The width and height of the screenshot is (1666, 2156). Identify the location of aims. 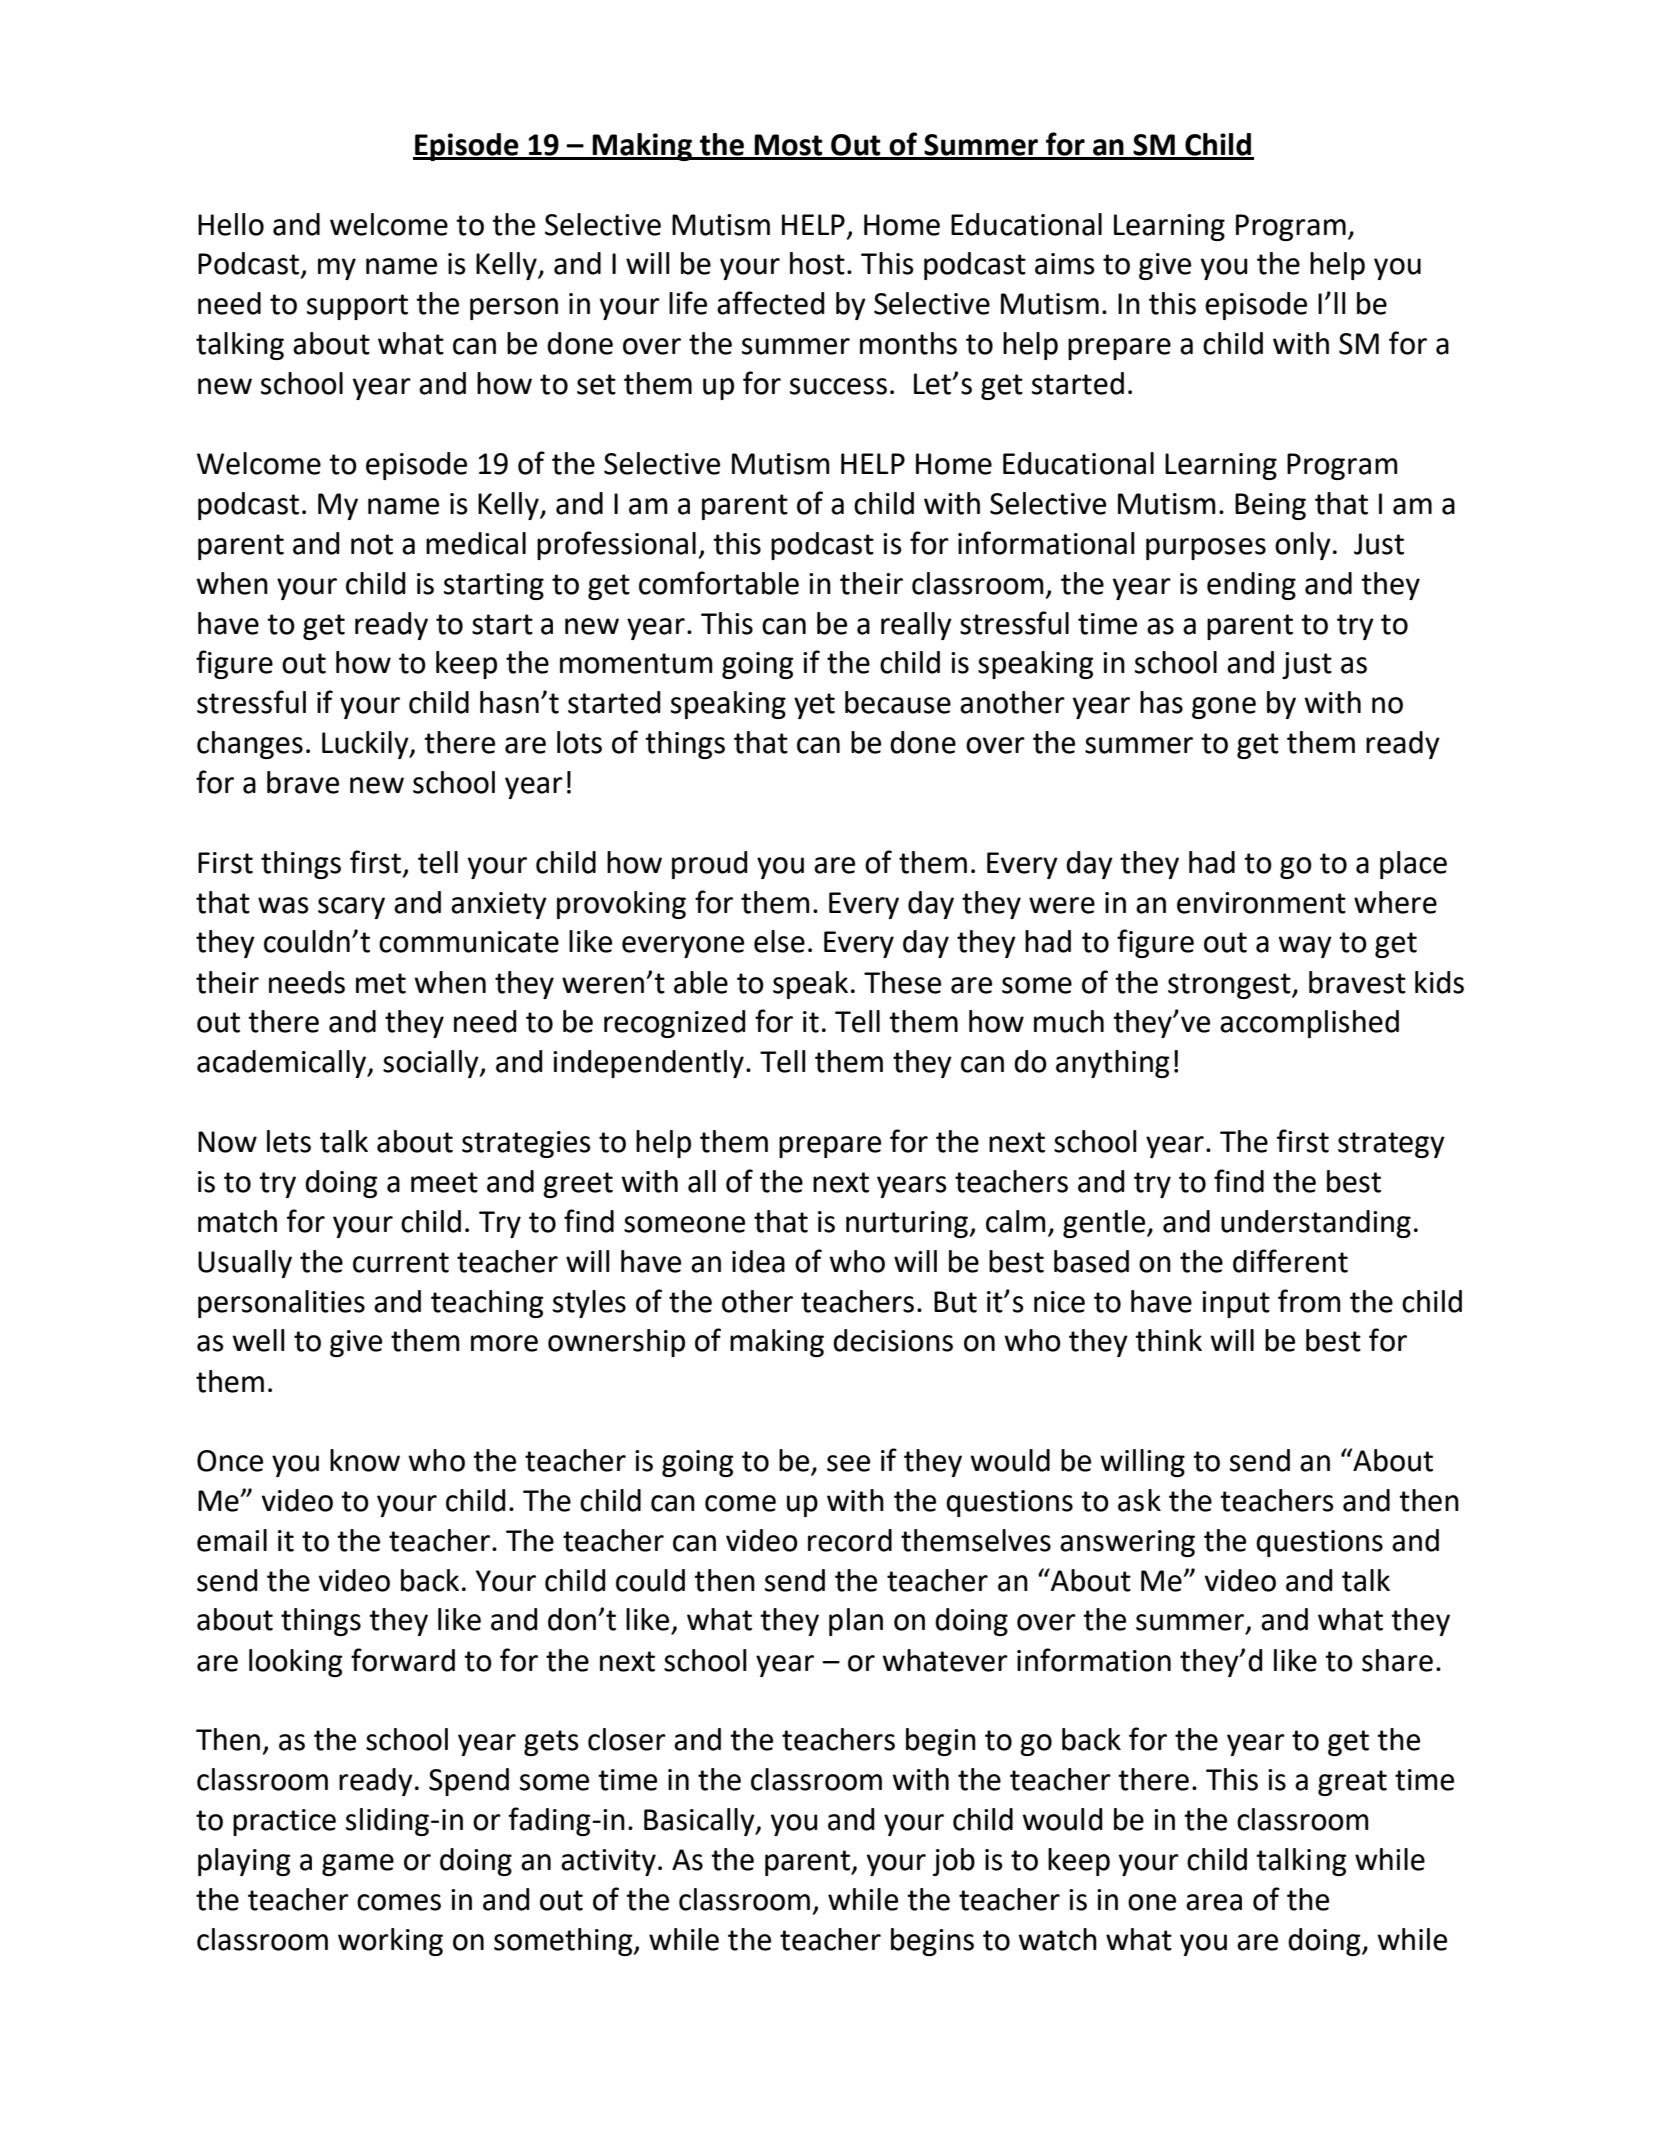
(1065, 264).
